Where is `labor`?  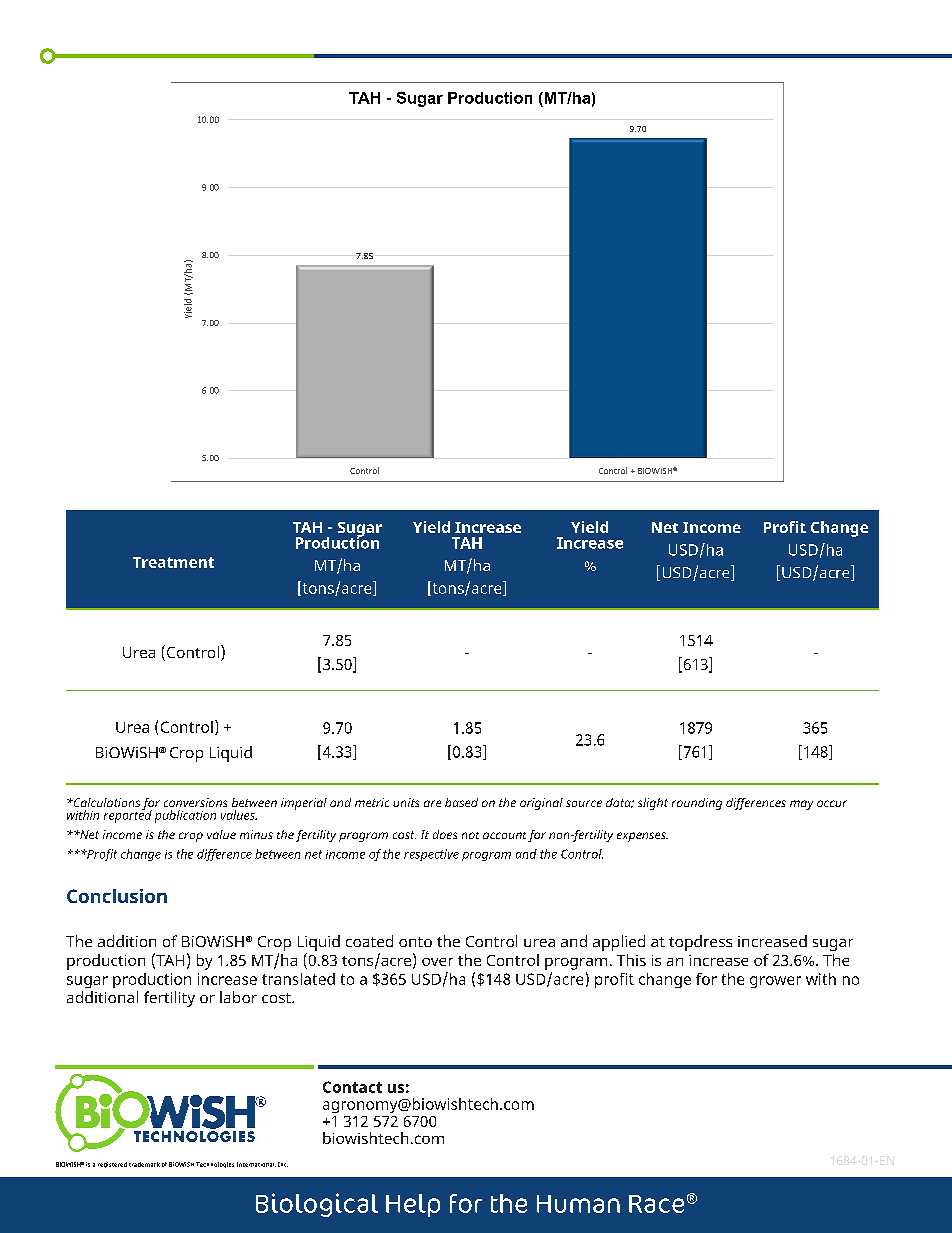
labor is located at coordinates (238, 997).
